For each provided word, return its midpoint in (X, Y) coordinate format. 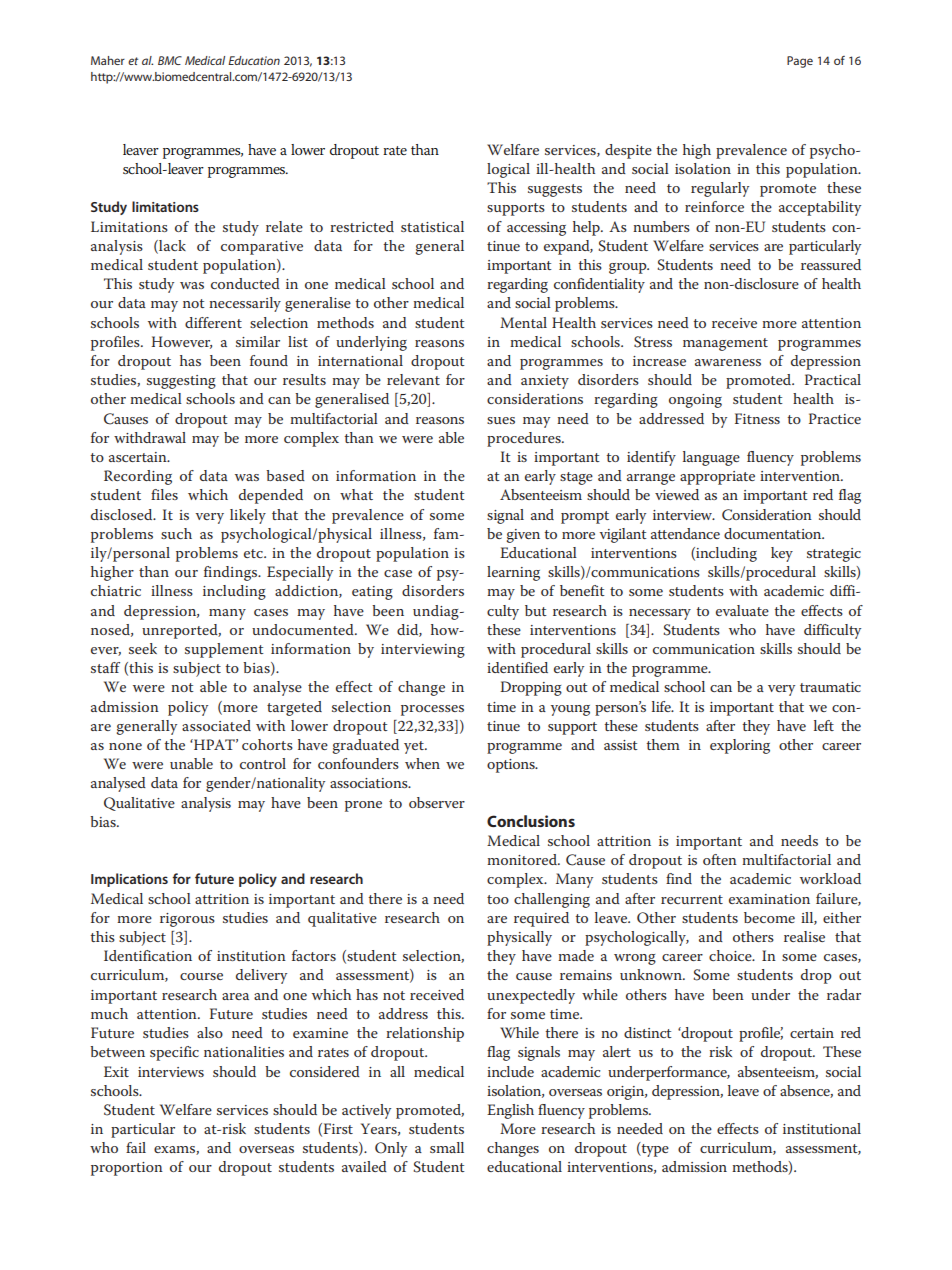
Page (800, 62)
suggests (555, 190)
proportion (127, 1169)
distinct (648, 1032)
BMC (170, 60)
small (447, 1147)
